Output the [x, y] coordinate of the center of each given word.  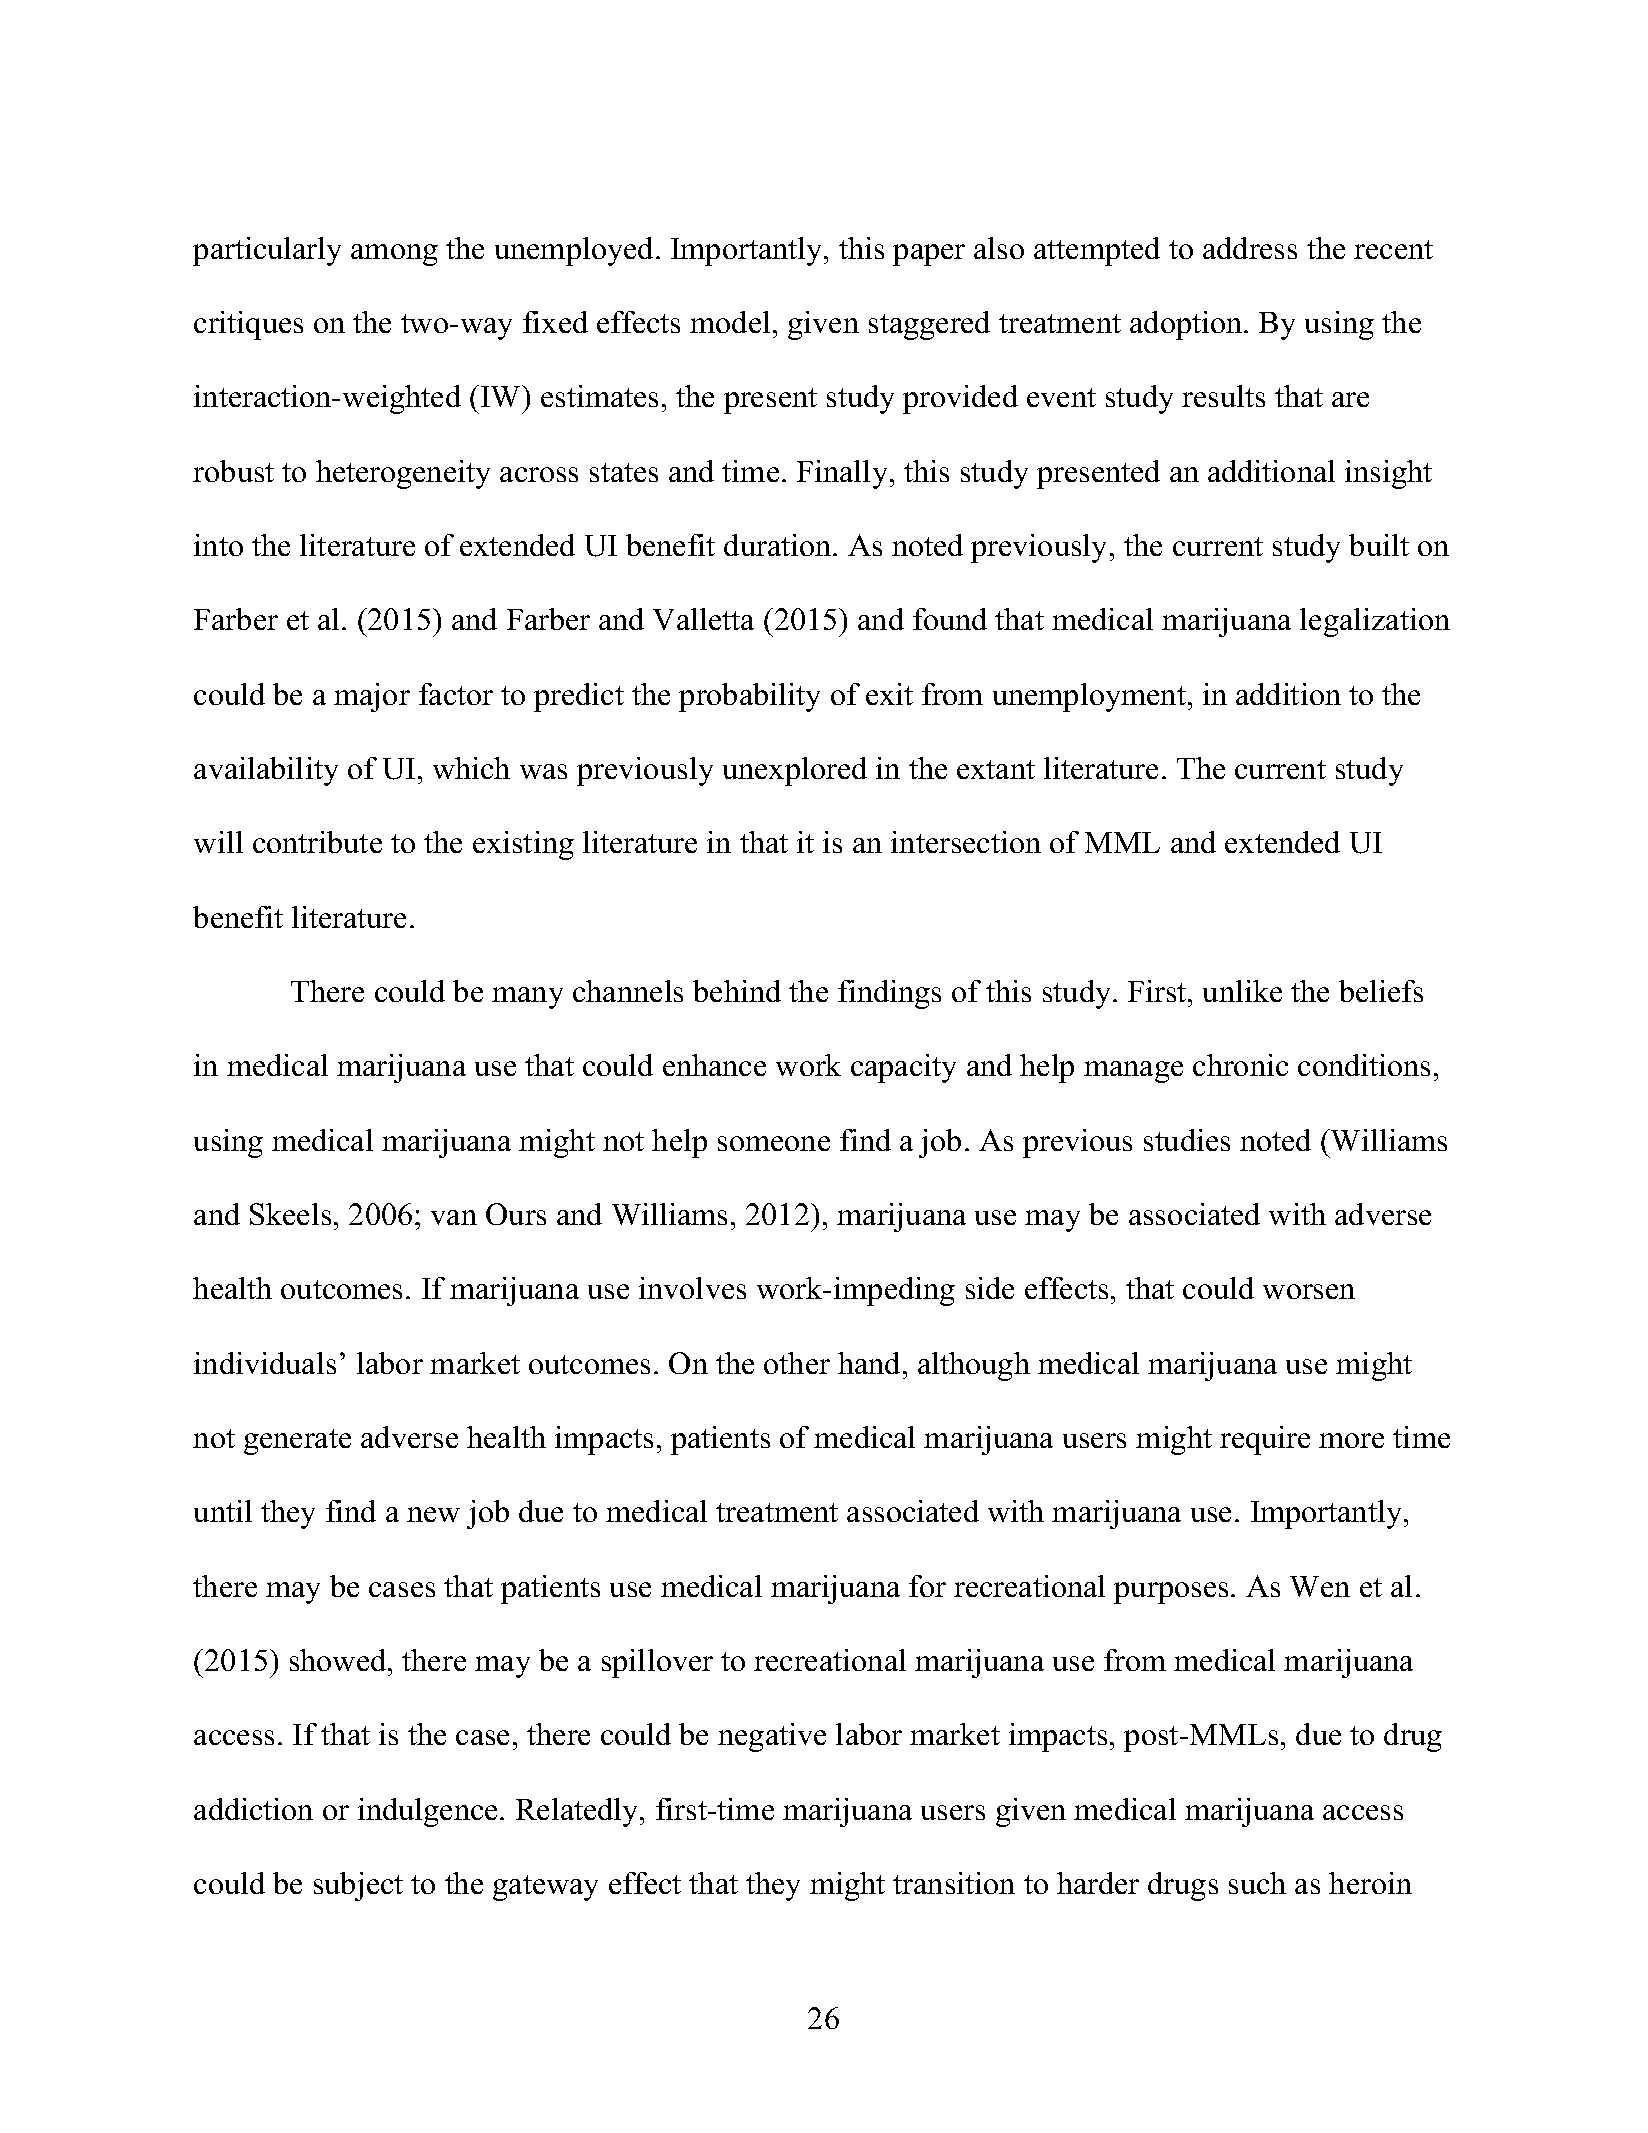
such [1257, 1883]
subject [358, 1886]
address [1250, 248]
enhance [714, 1065]
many [527, 998]
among [394, 255]
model [730, 322]
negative [772, 1737]
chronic [1240, 1065]
